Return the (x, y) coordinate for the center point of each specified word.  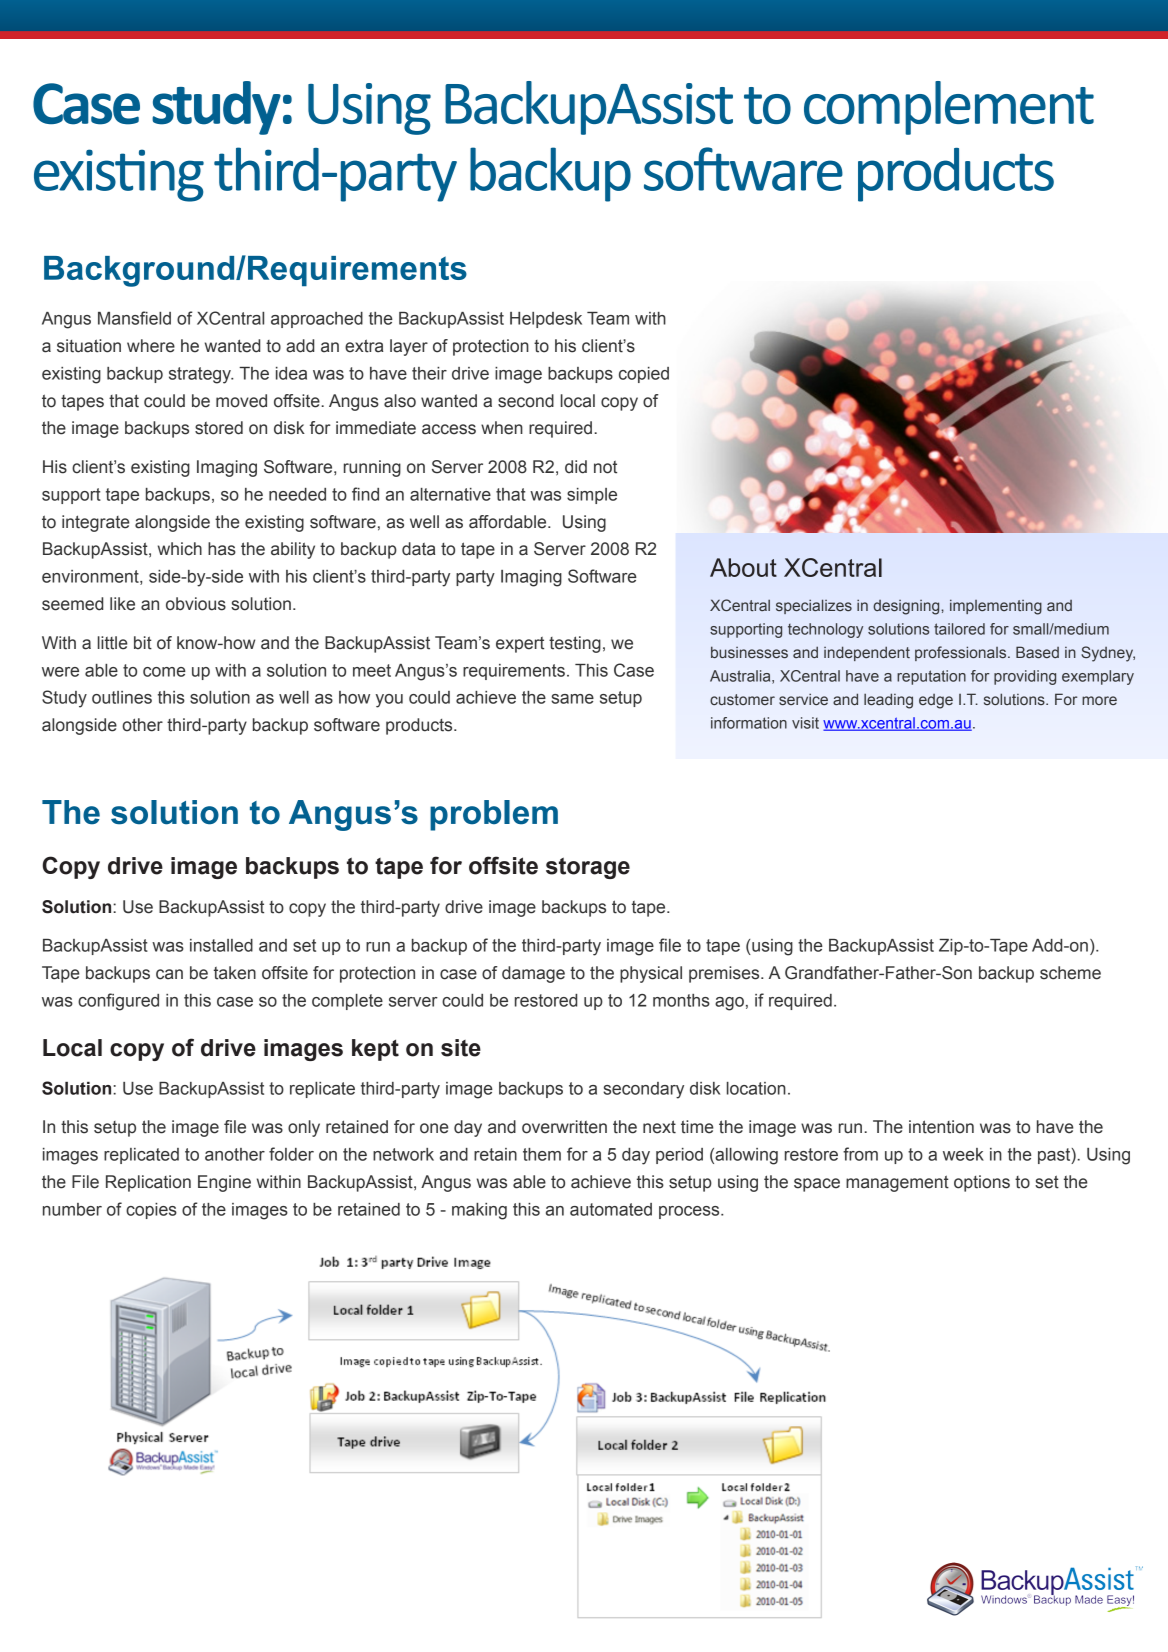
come (164, 672)
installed (221, 945)
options (982, 1183)
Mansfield (134, 318)
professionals (962, 653)
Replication (148, 1183)
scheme (1070, 973)
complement (949, 108)
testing (575, 644)
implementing (996, 607)
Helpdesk (546, 320)
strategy (201, 375)
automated (611, 1209)
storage (588, 868)
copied (644, 375)
